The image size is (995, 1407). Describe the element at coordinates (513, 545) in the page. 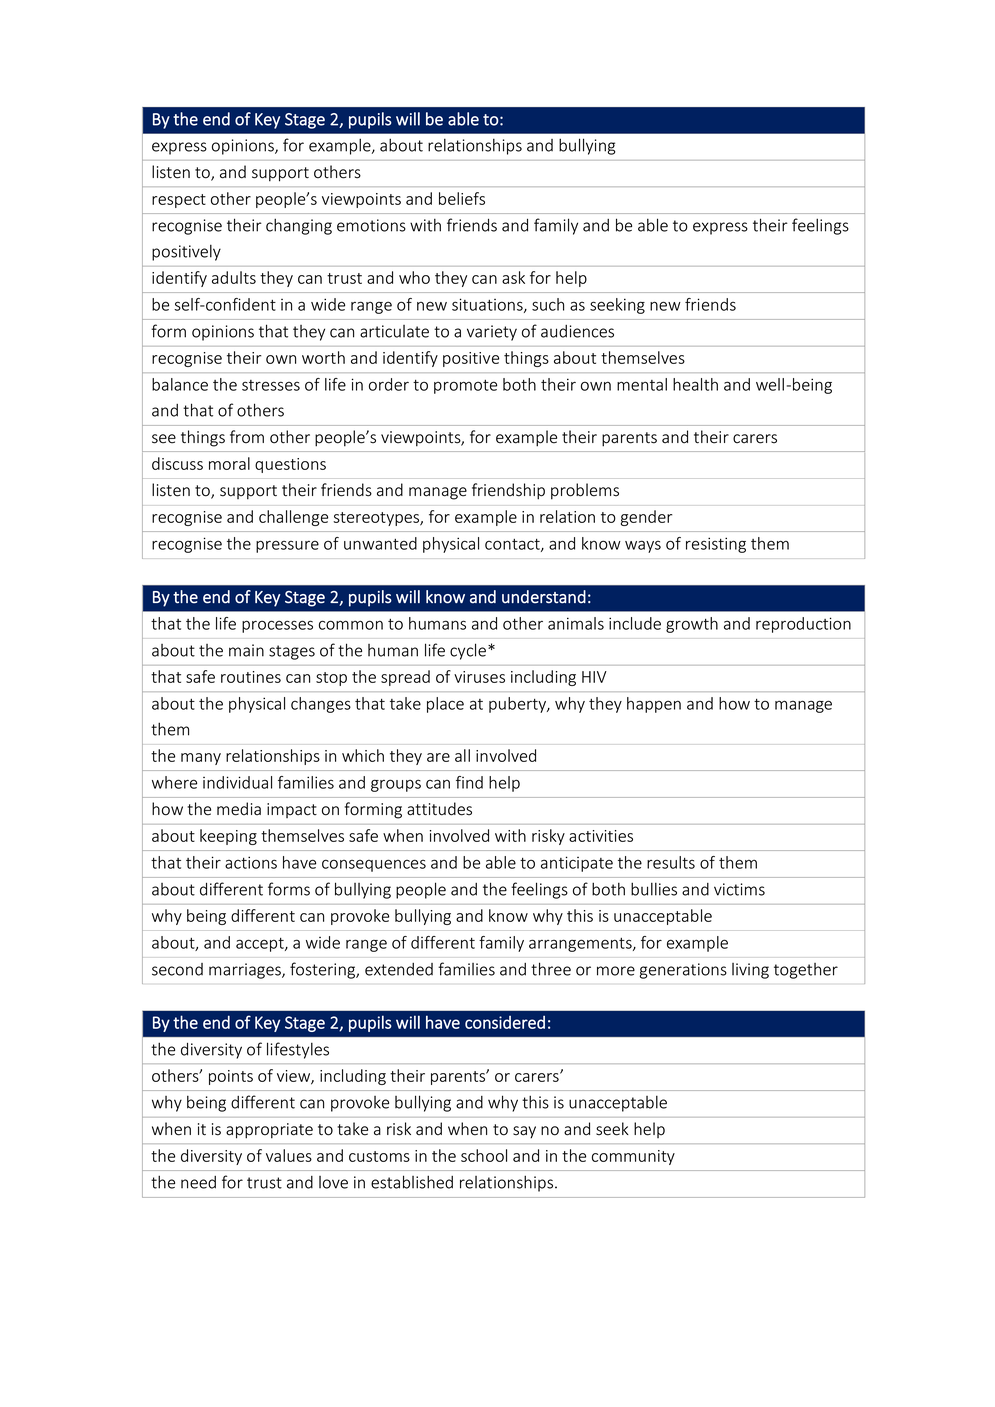

I see `contact` at that location.
